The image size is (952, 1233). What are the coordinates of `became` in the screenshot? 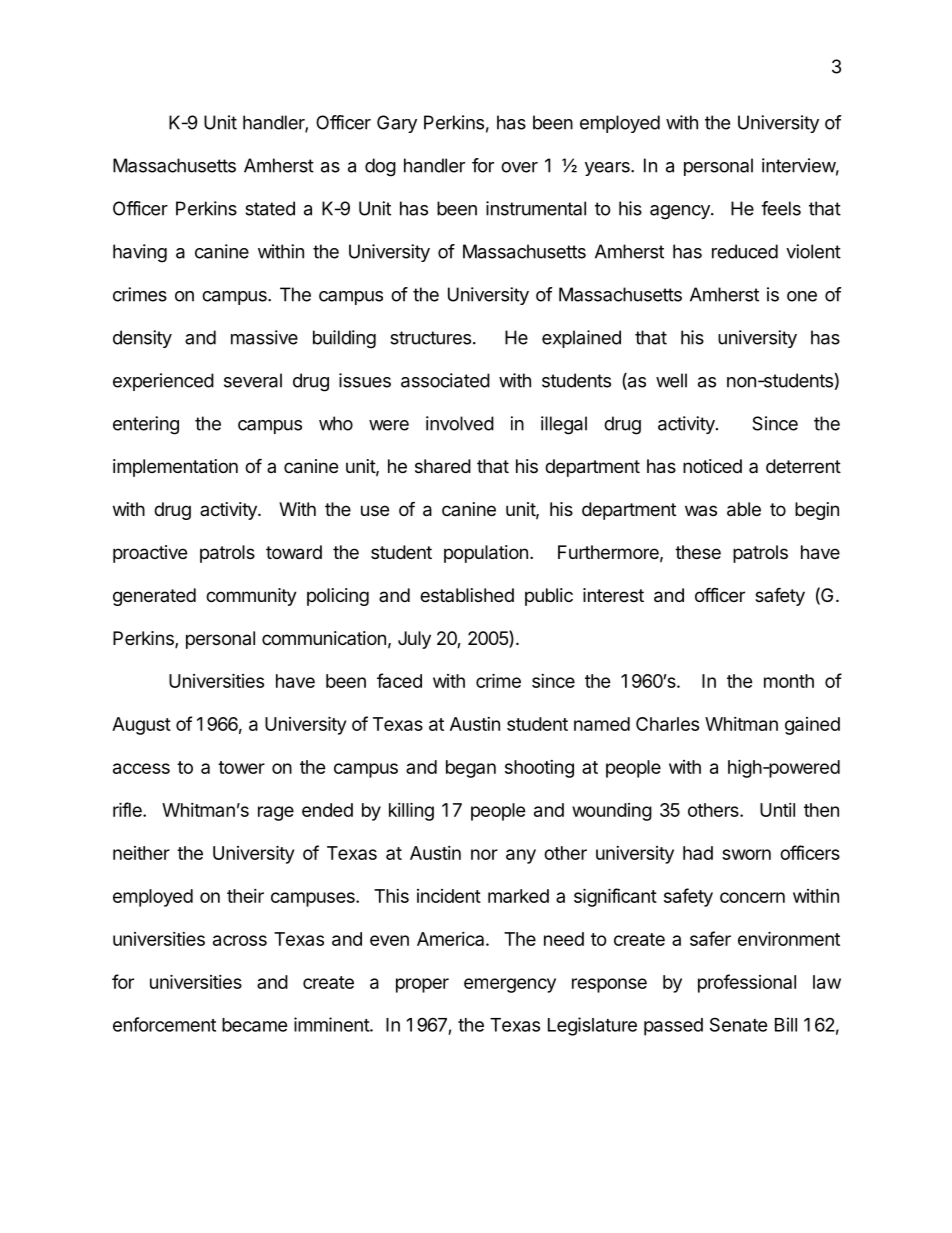 It's located at (255, 1025).
